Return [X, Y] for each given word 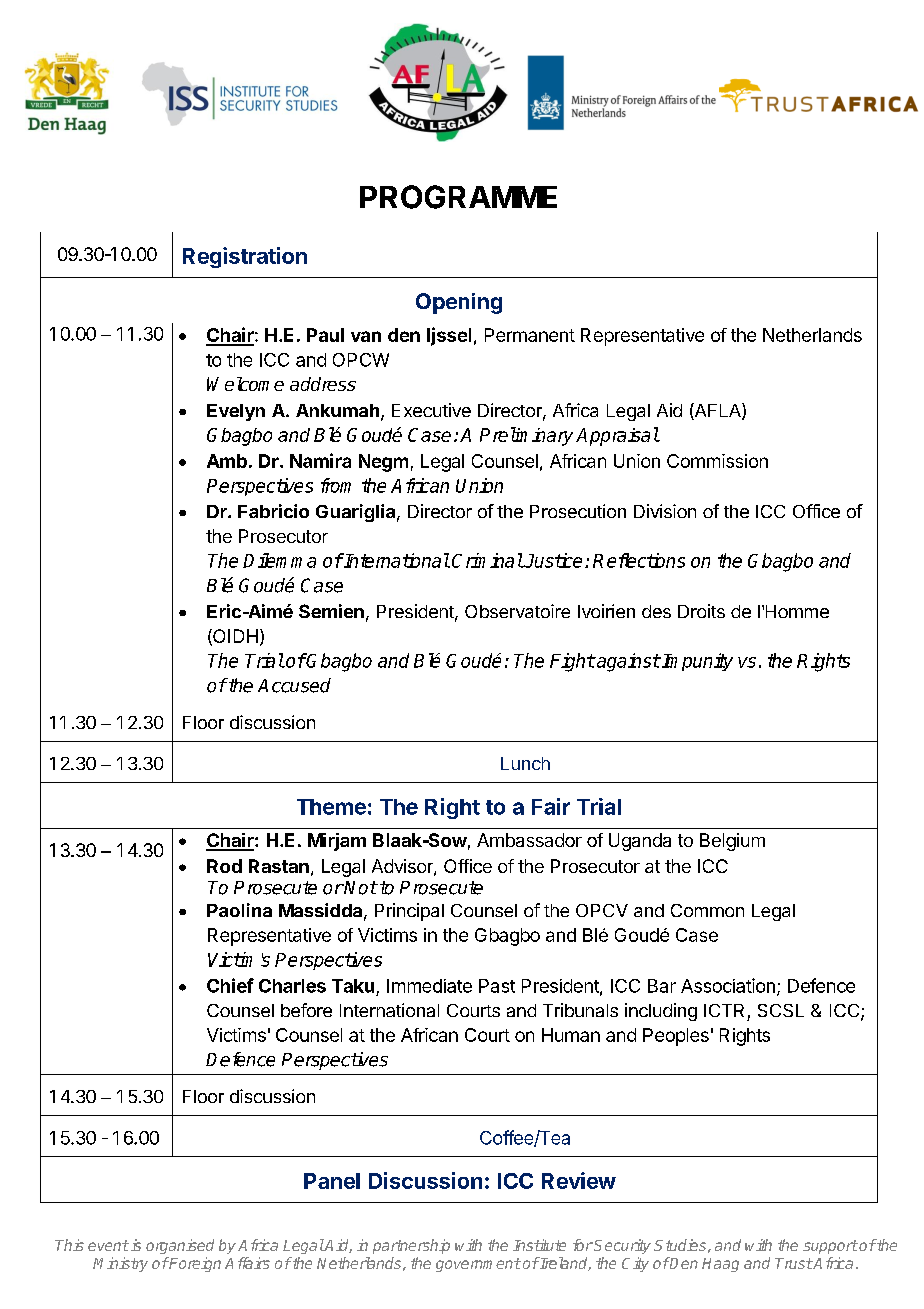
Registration [245, 257]
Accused [294, 685]
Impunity [696, 662]
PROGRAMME [458, 197]
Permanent [530, 335]
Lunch [525, 763]
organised [180, 1246]
